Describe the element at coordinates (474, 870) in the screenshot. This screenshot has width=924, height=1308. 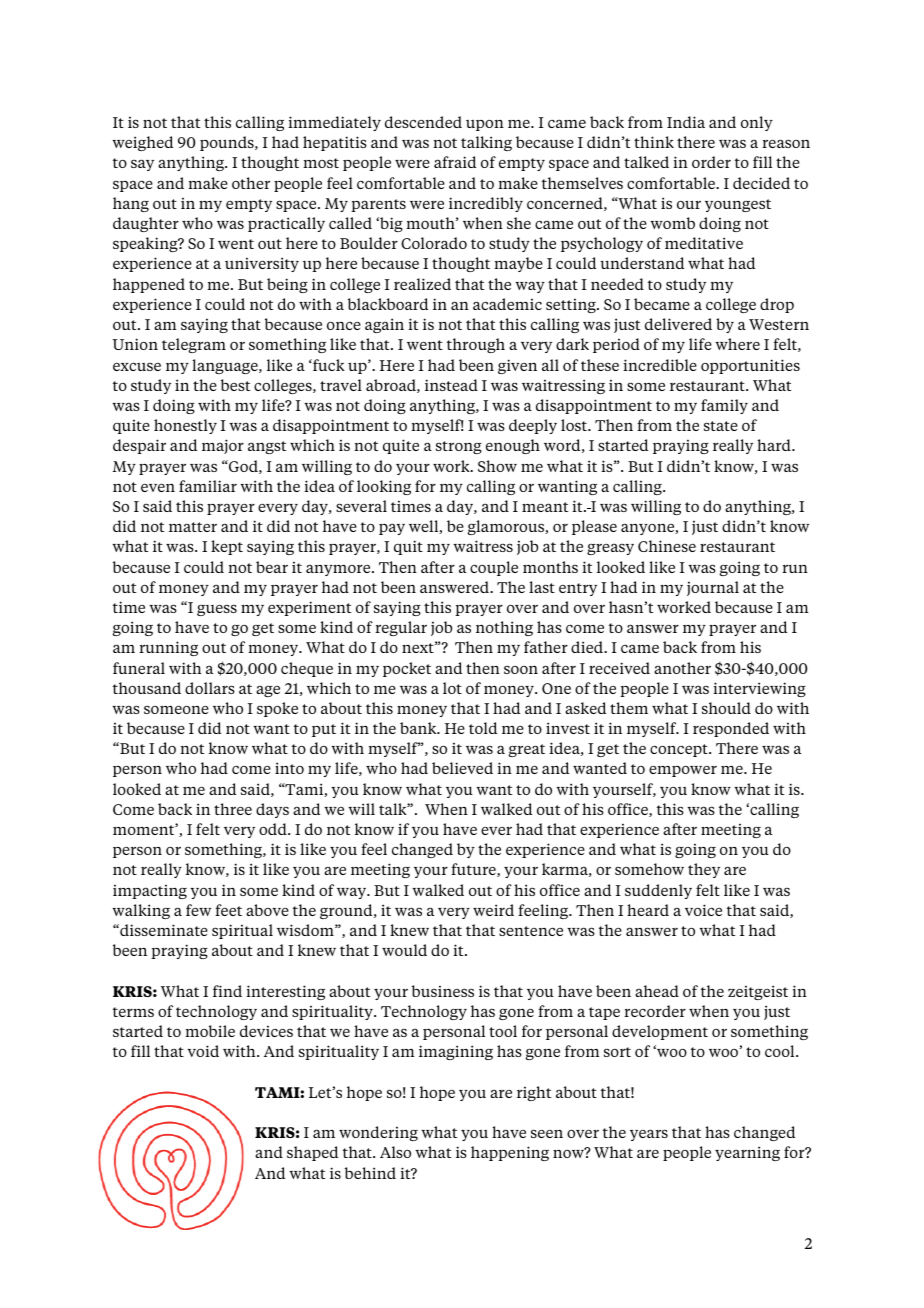
I see `future` at that location.
